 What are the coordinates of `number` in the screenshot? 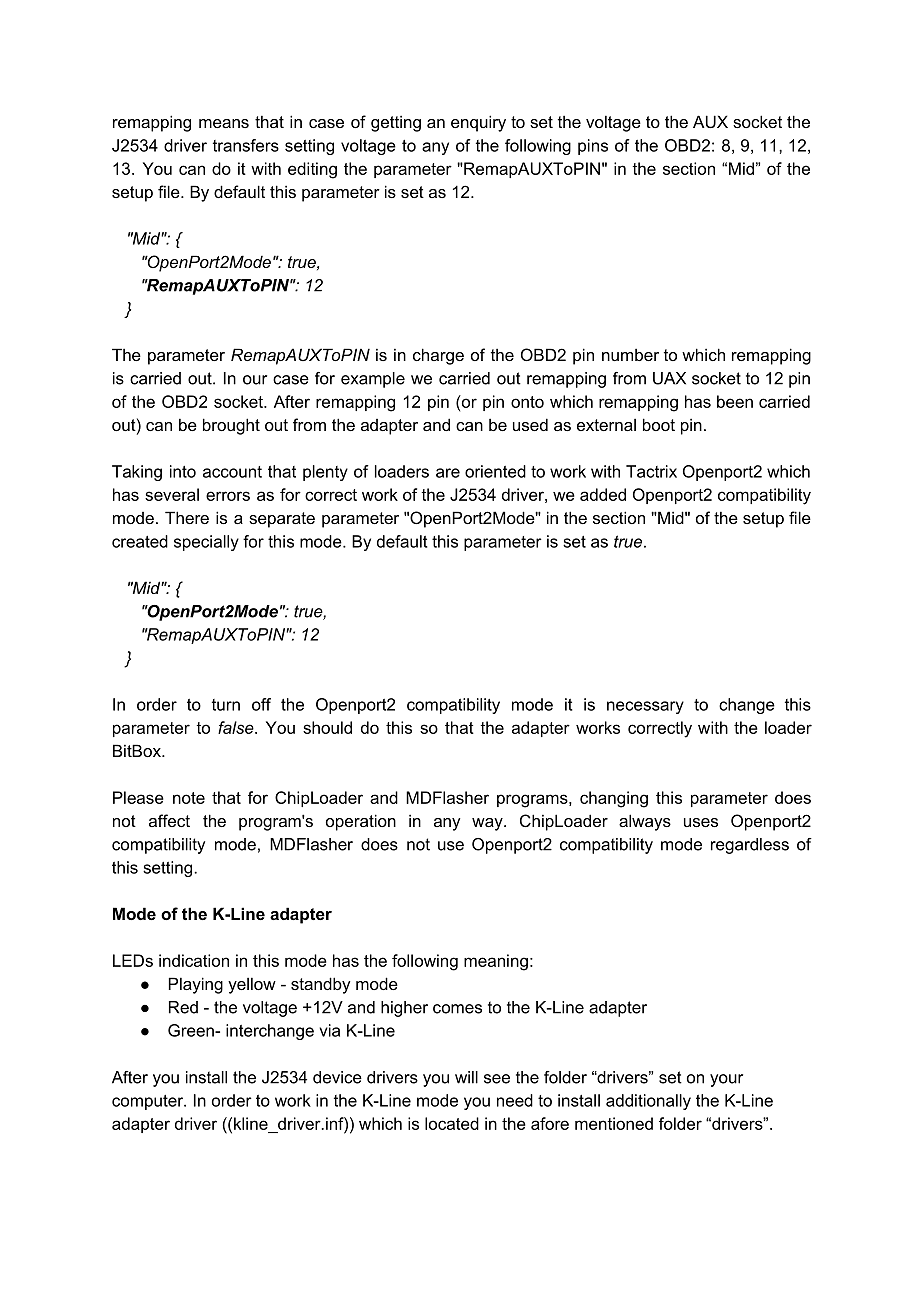 It's located at (630, 355).
